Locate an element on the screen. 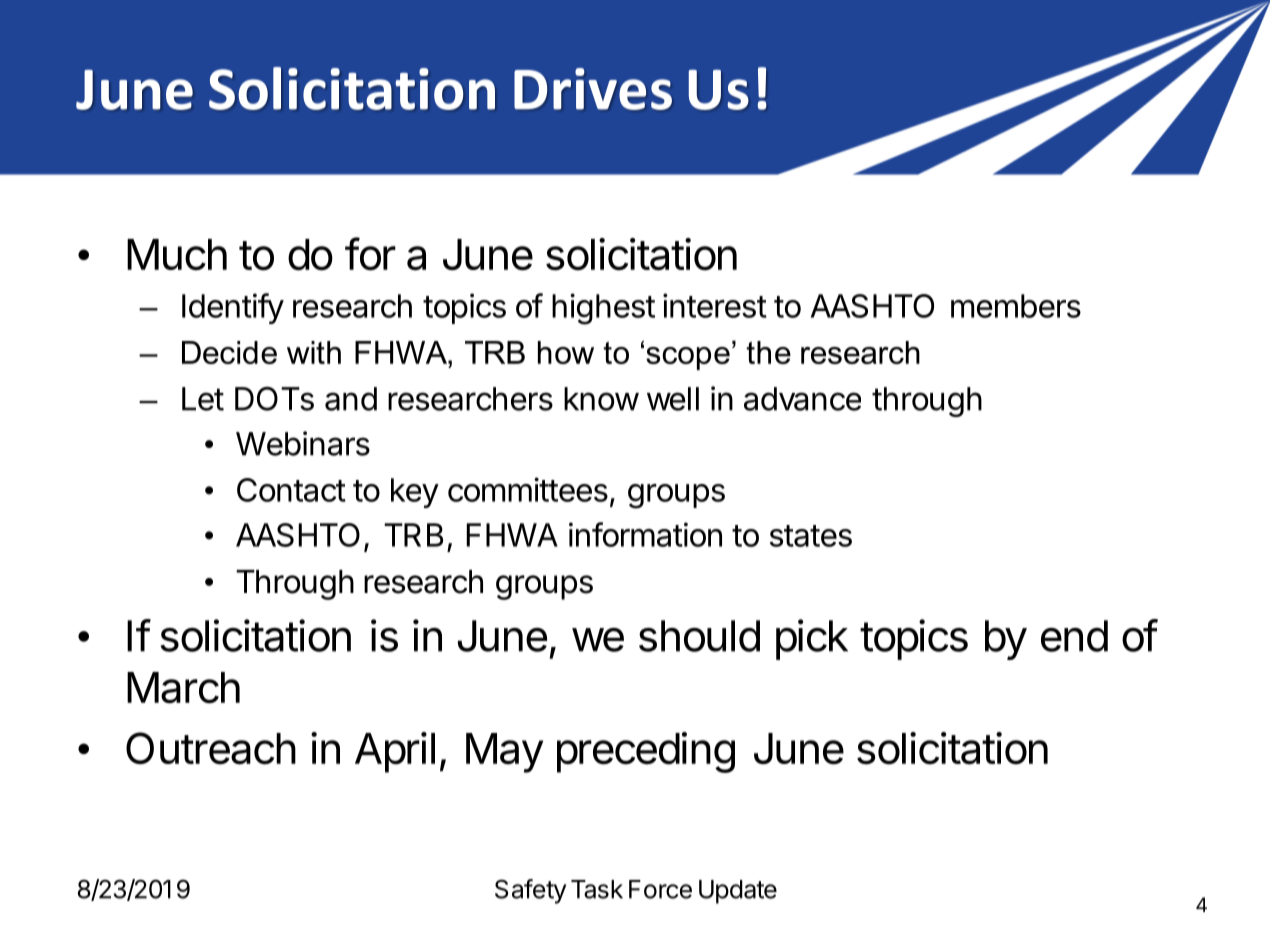  end is located at coordinates (1074, 636).
